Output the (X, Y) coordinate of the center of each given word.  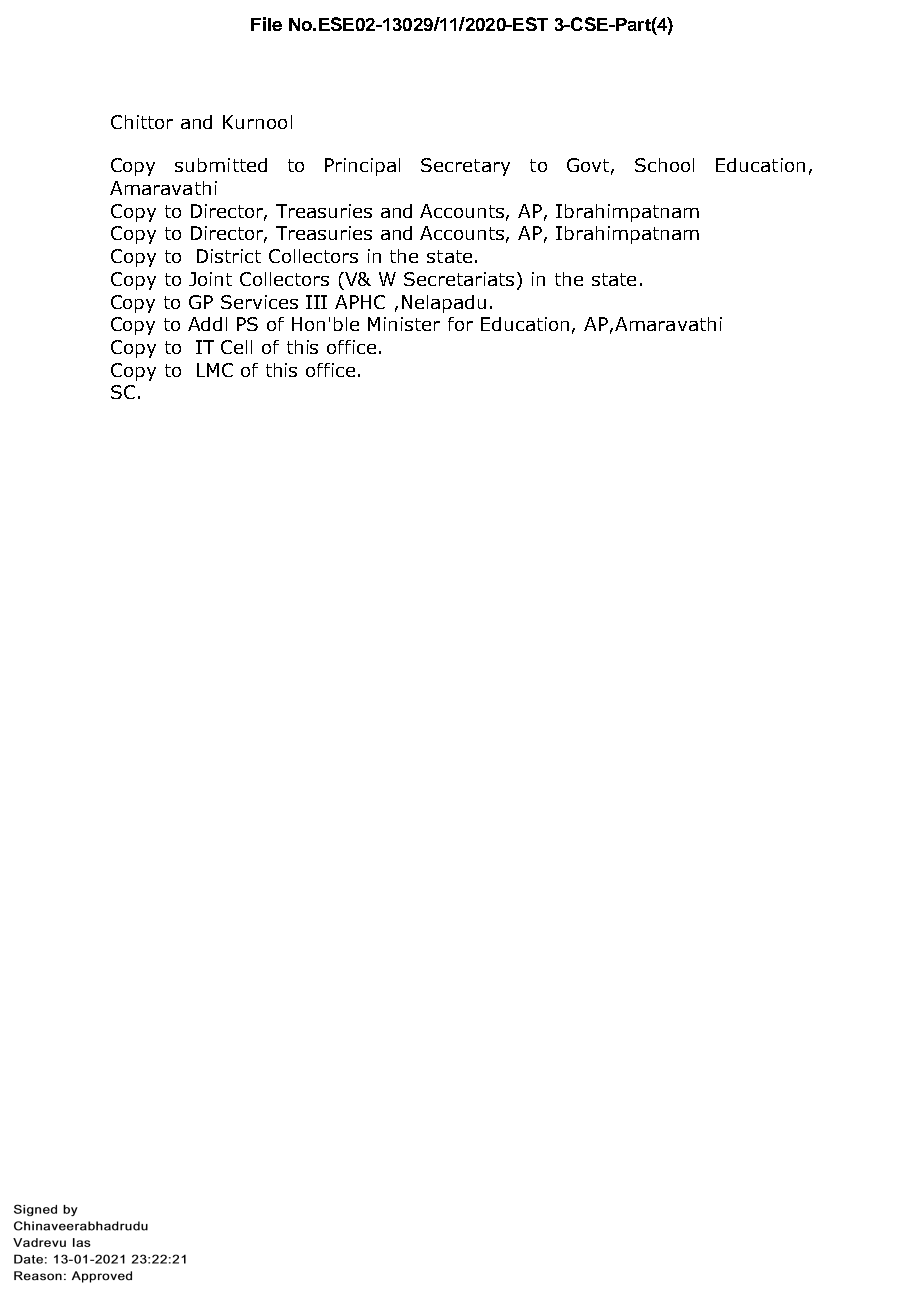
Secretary (465, 167)
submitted (221, 165)
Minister (404, 324)
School (664, 165)
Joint (210, 279)
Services (259, 302)
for (460, 324)
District (229, 256)
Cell (236, 347)
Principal (362, 167)
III (316, 302)
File (266, 24)
